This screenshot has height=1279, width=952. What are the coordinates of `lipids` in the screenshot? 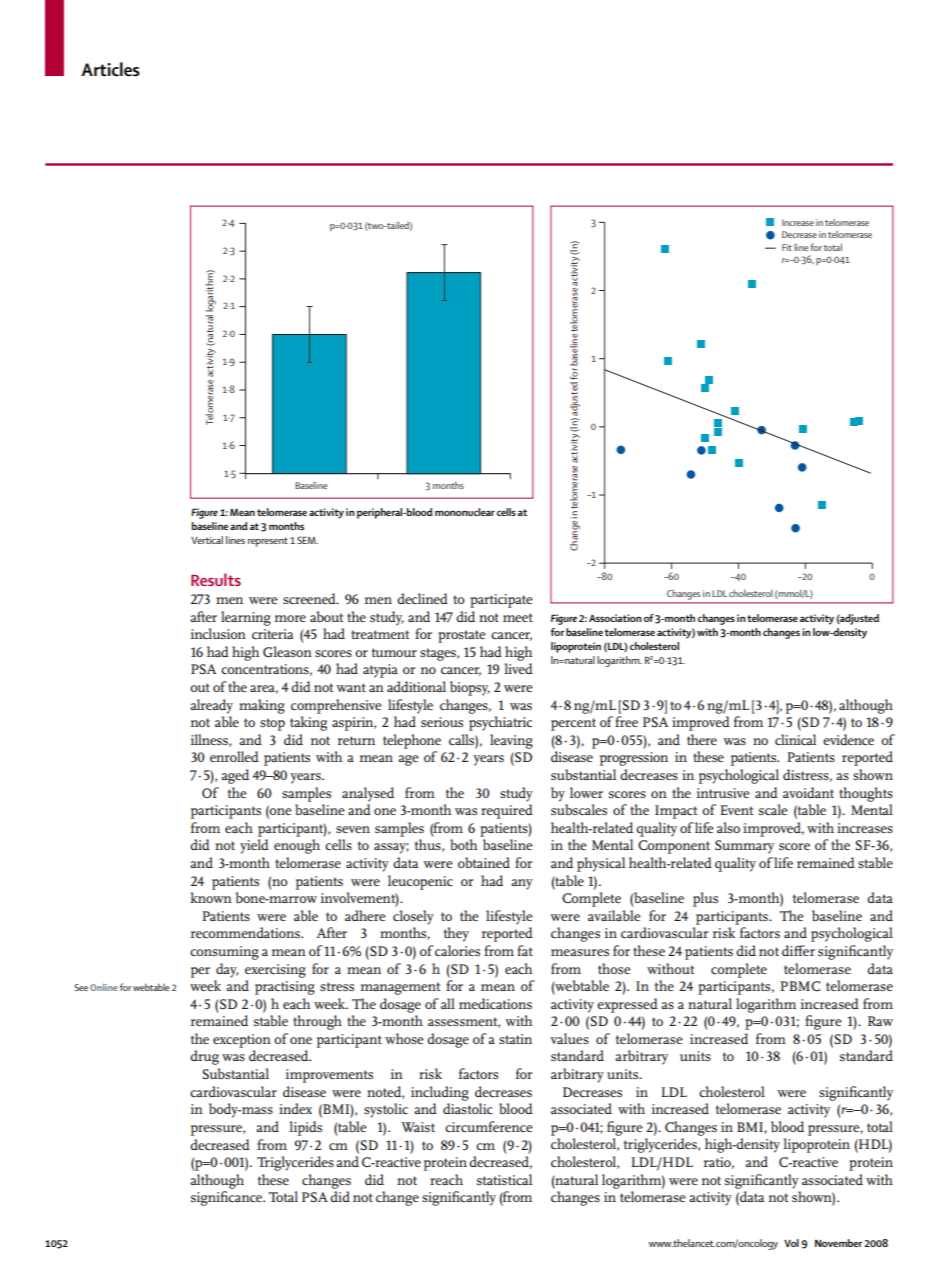 It's located at (305, 1128).
